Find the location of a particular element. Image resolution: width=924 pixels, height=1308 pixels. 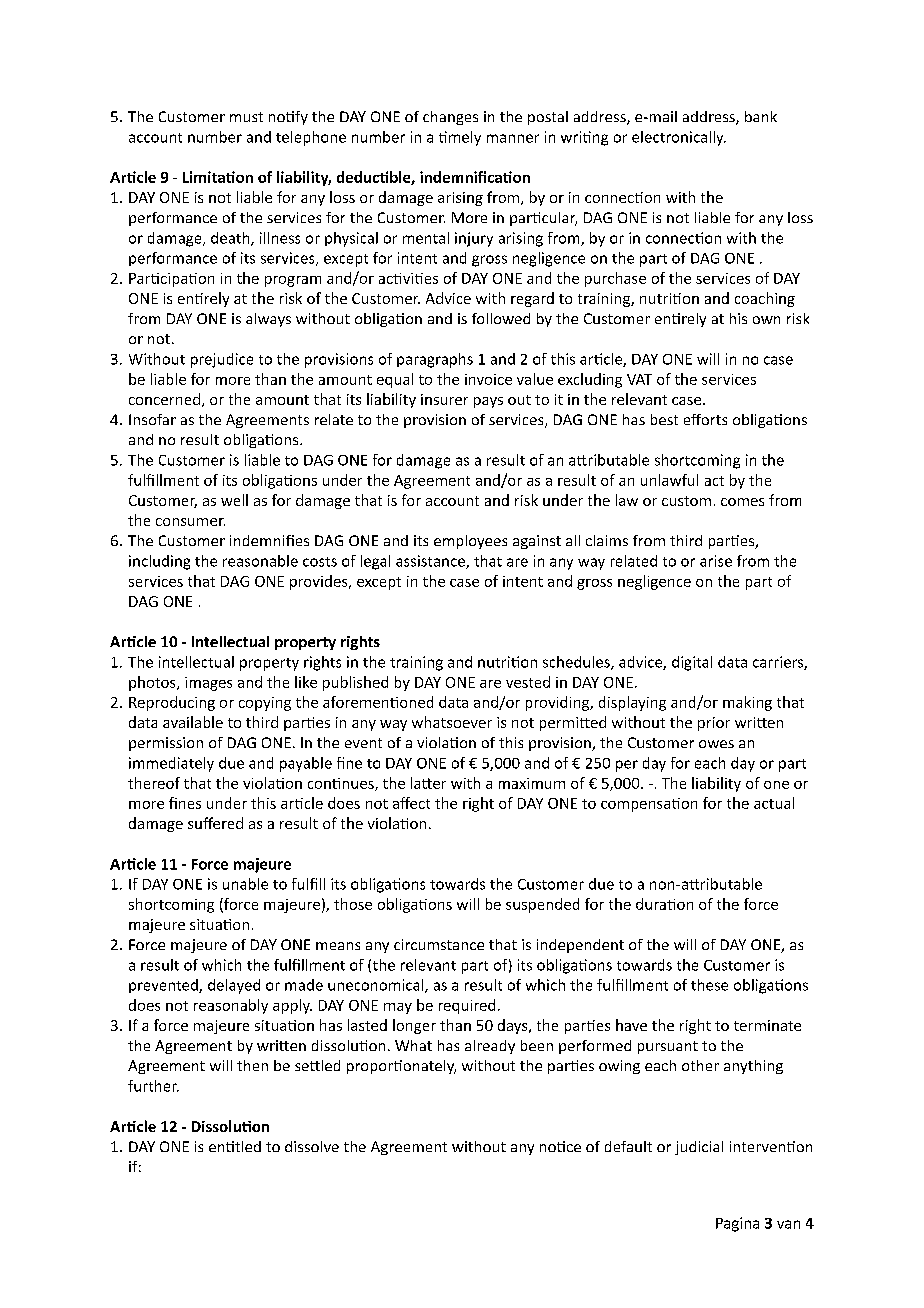

unable is located at coordinates (245, 884).
